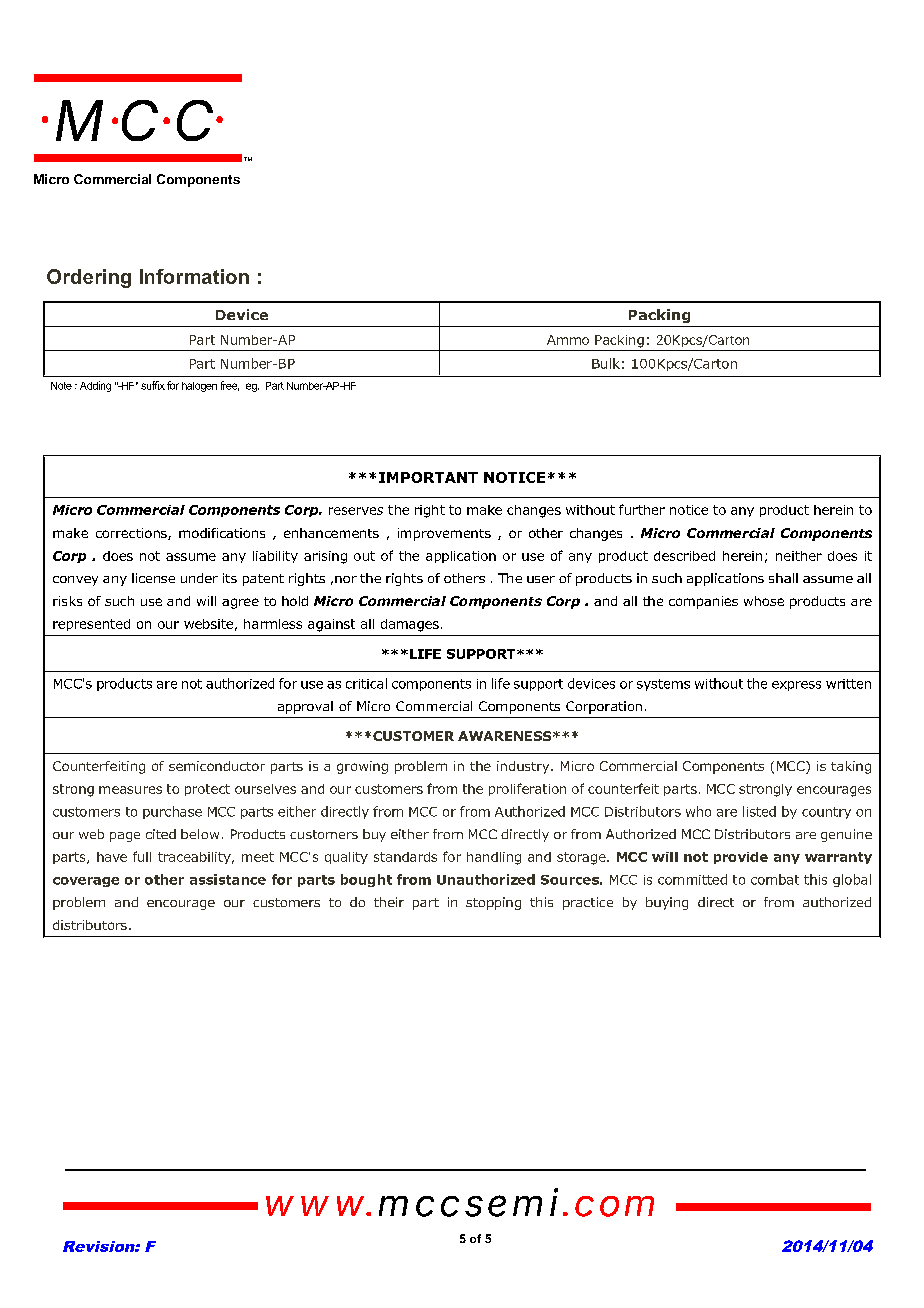 The width and height of the document is (924, 1308). I want to click on stopping, so click(493, 903).
